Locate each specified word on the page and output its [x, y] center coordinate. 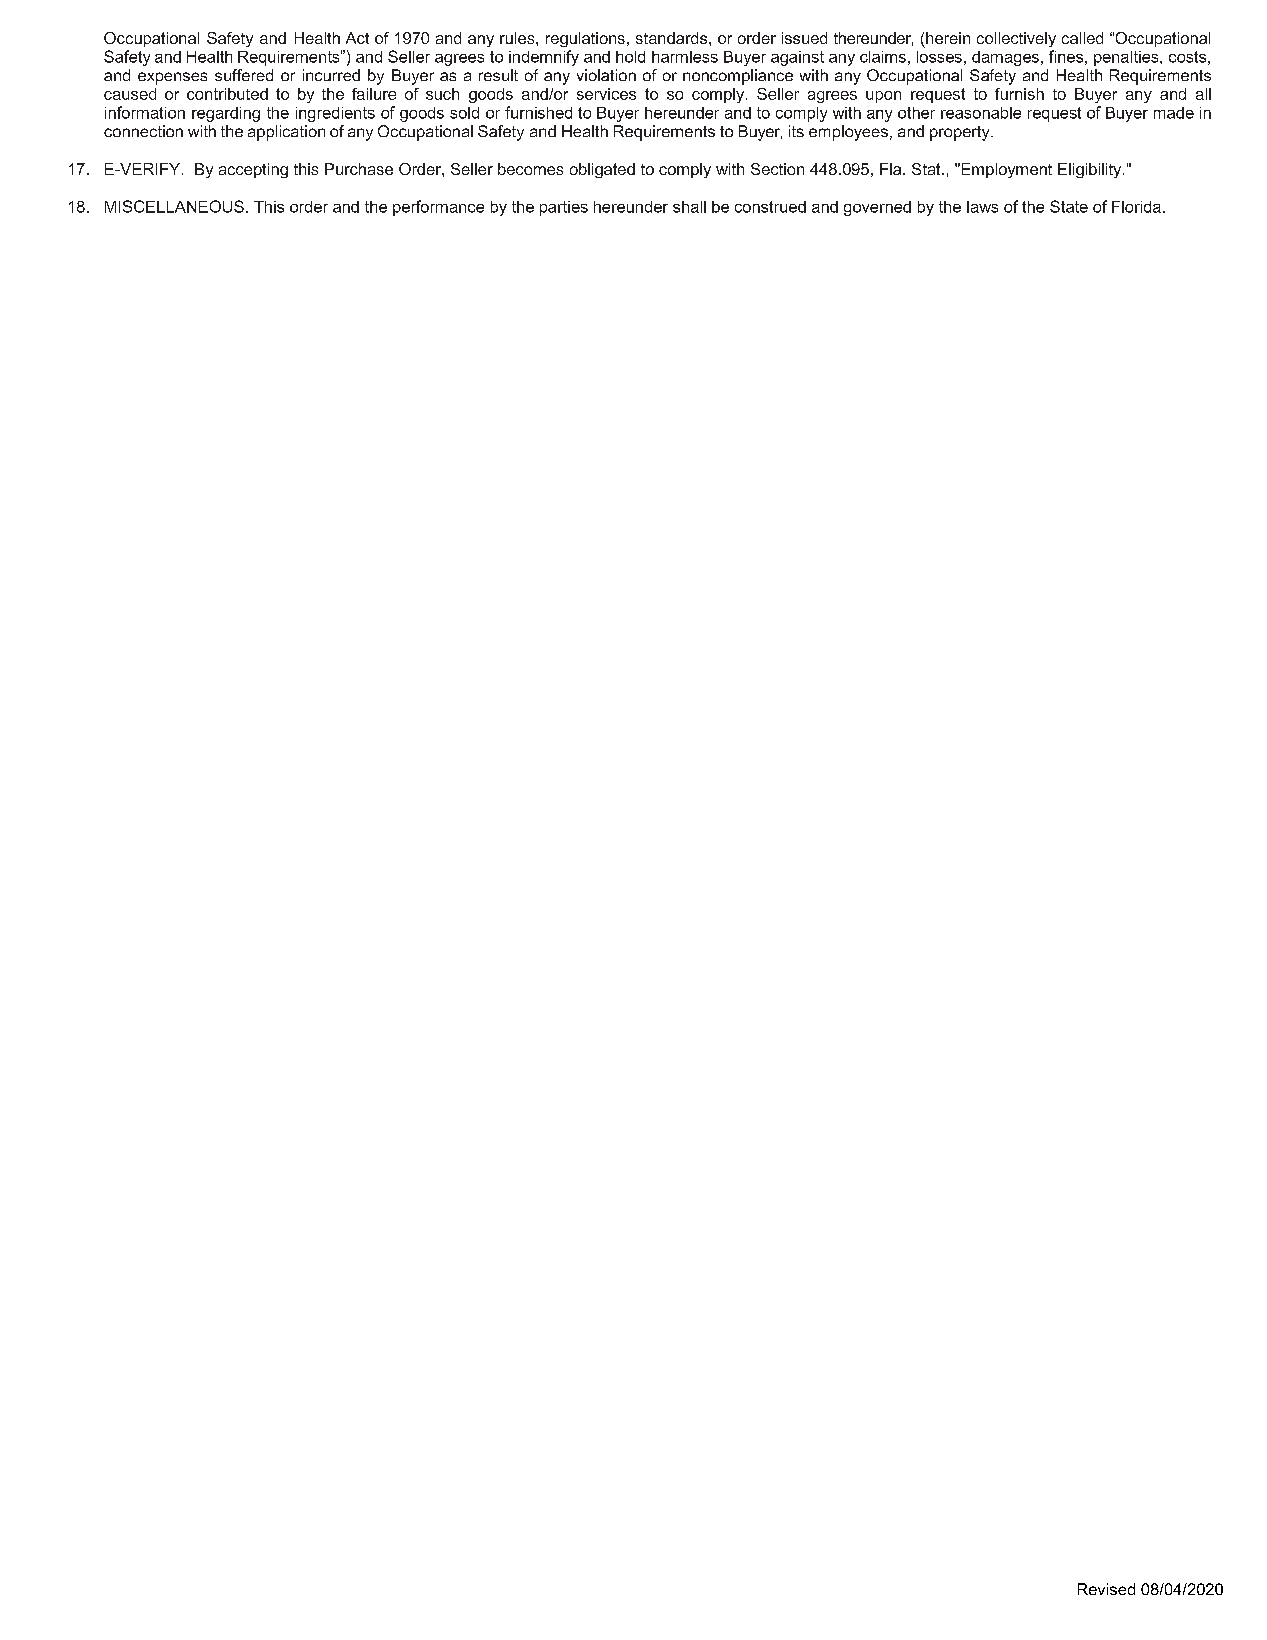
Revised [1106, 1589]
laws [982, 207]
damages [1005, 58]
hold [630, 57]
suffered [244, 75]
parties [564, 208]
